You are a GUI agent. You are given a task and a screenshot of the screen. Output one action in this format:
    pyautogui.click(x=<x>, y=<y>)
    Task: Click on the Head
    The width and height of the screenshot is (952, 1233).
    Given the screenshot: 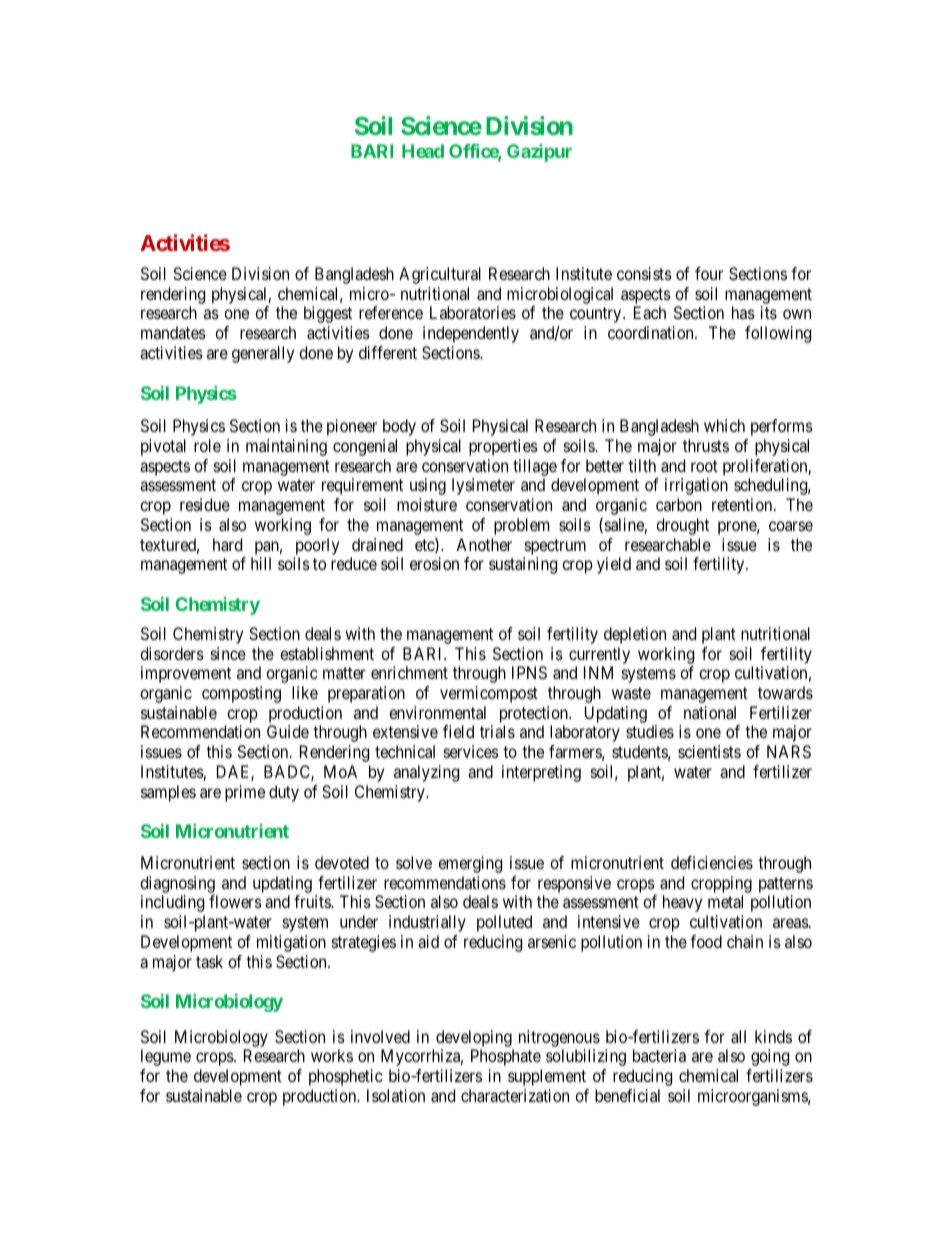 What is the action you would take?
    pyautogui.click(x=423, y=151)
